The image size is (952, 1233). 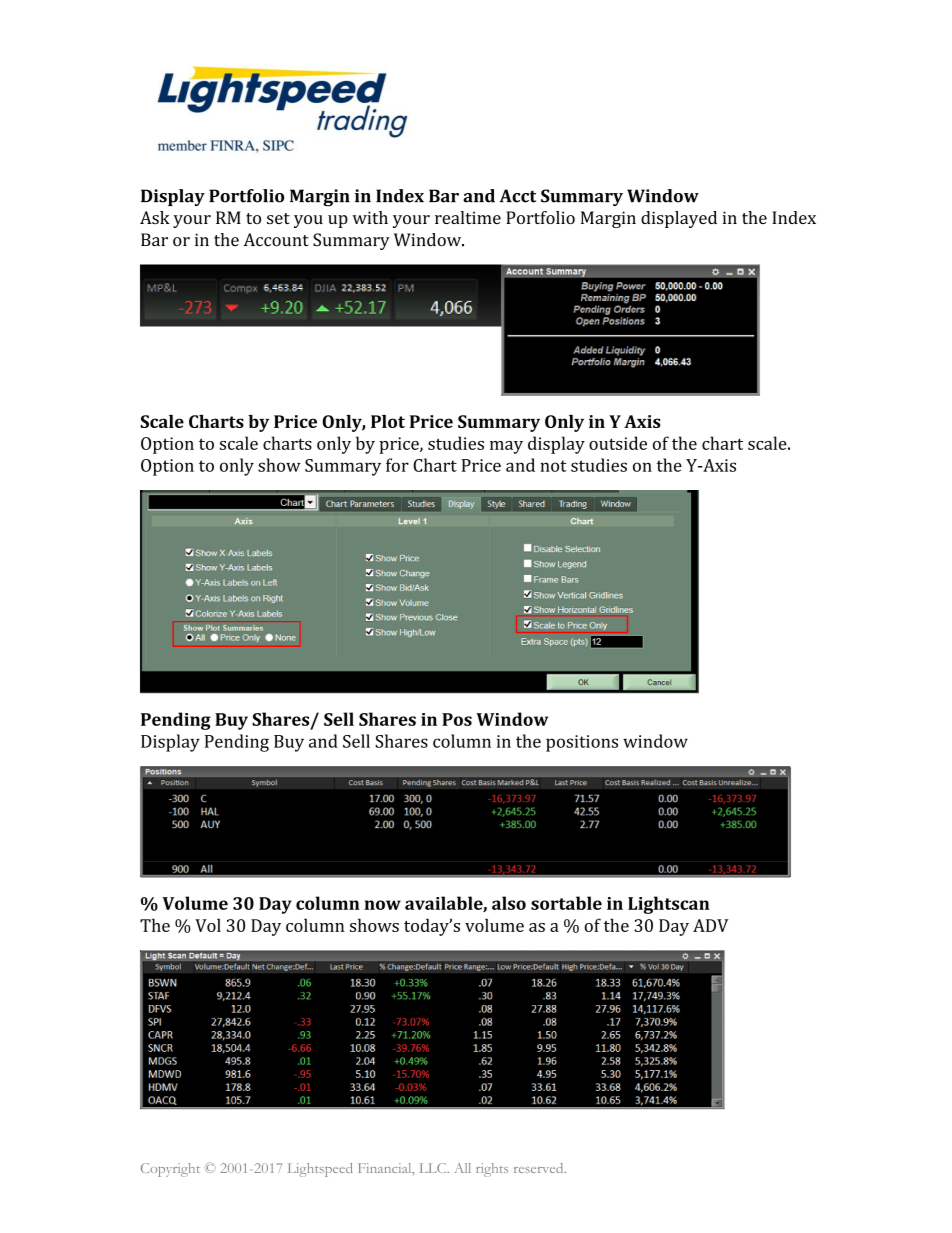 I want to click on outside, so click(x=618, y=443).
